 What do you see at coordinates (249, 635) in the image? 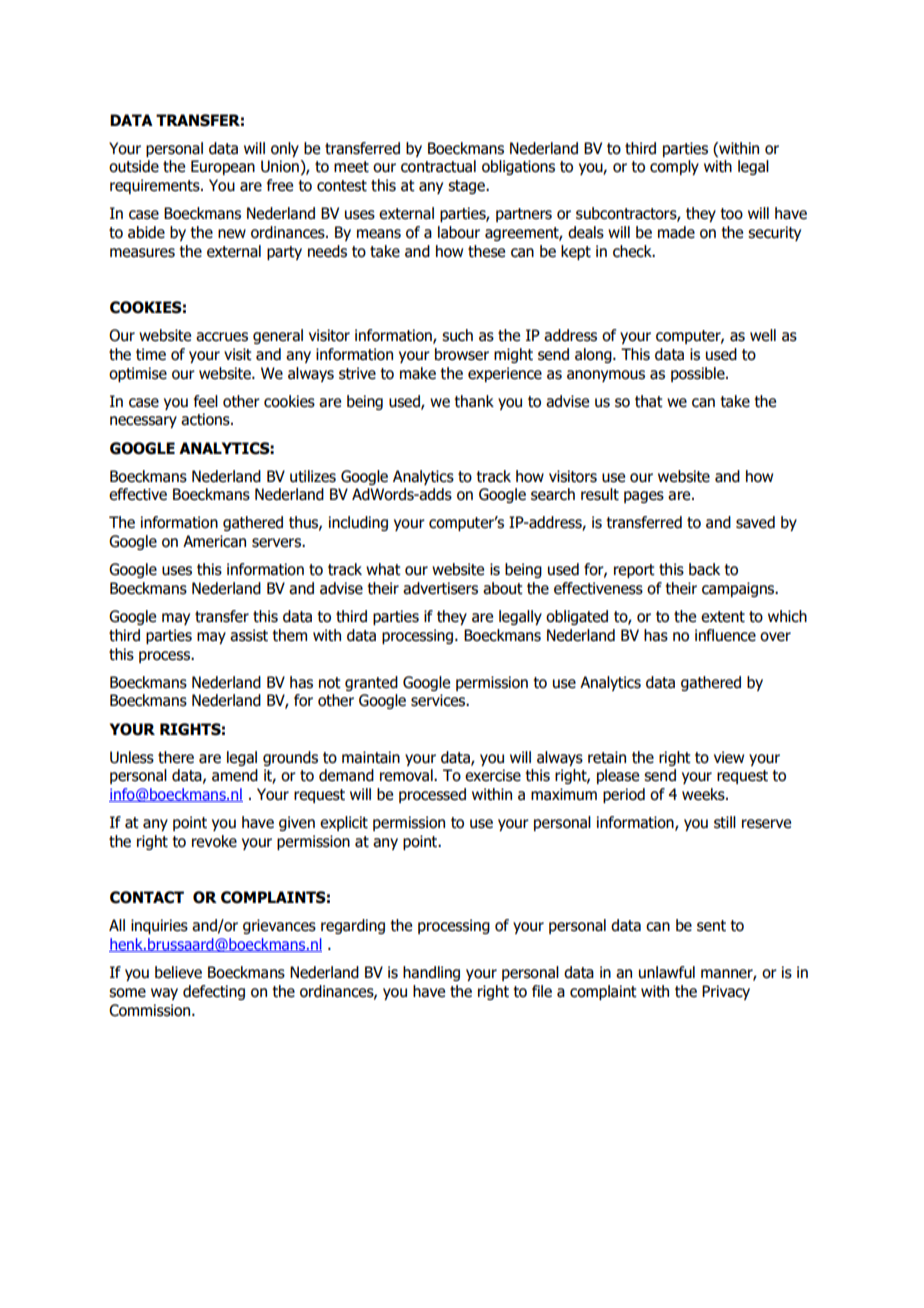
I see `assist` at bounding box center [249, 635].
